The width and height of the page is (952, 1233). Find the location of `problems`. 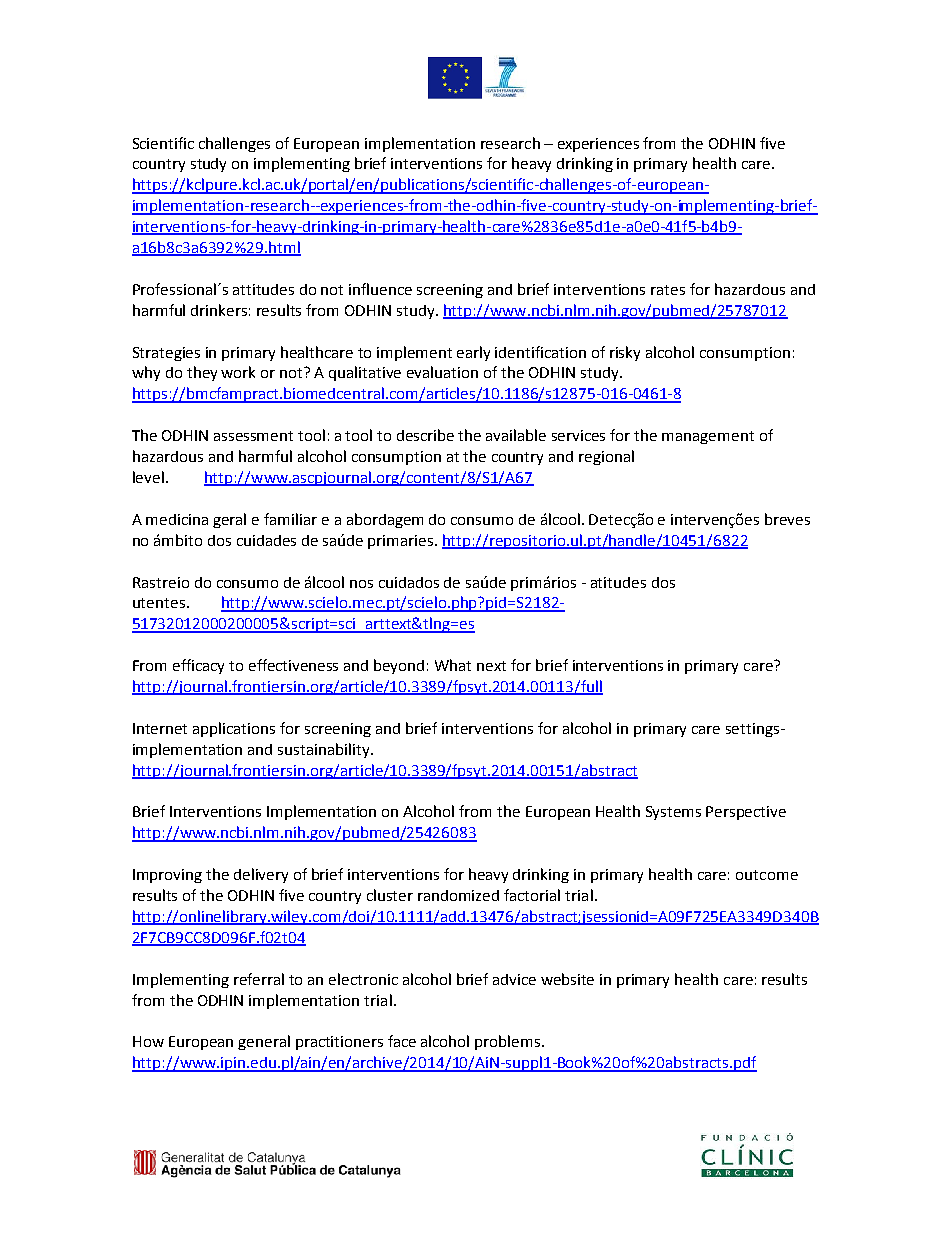

problems is located at coordinates (509, 1042).
